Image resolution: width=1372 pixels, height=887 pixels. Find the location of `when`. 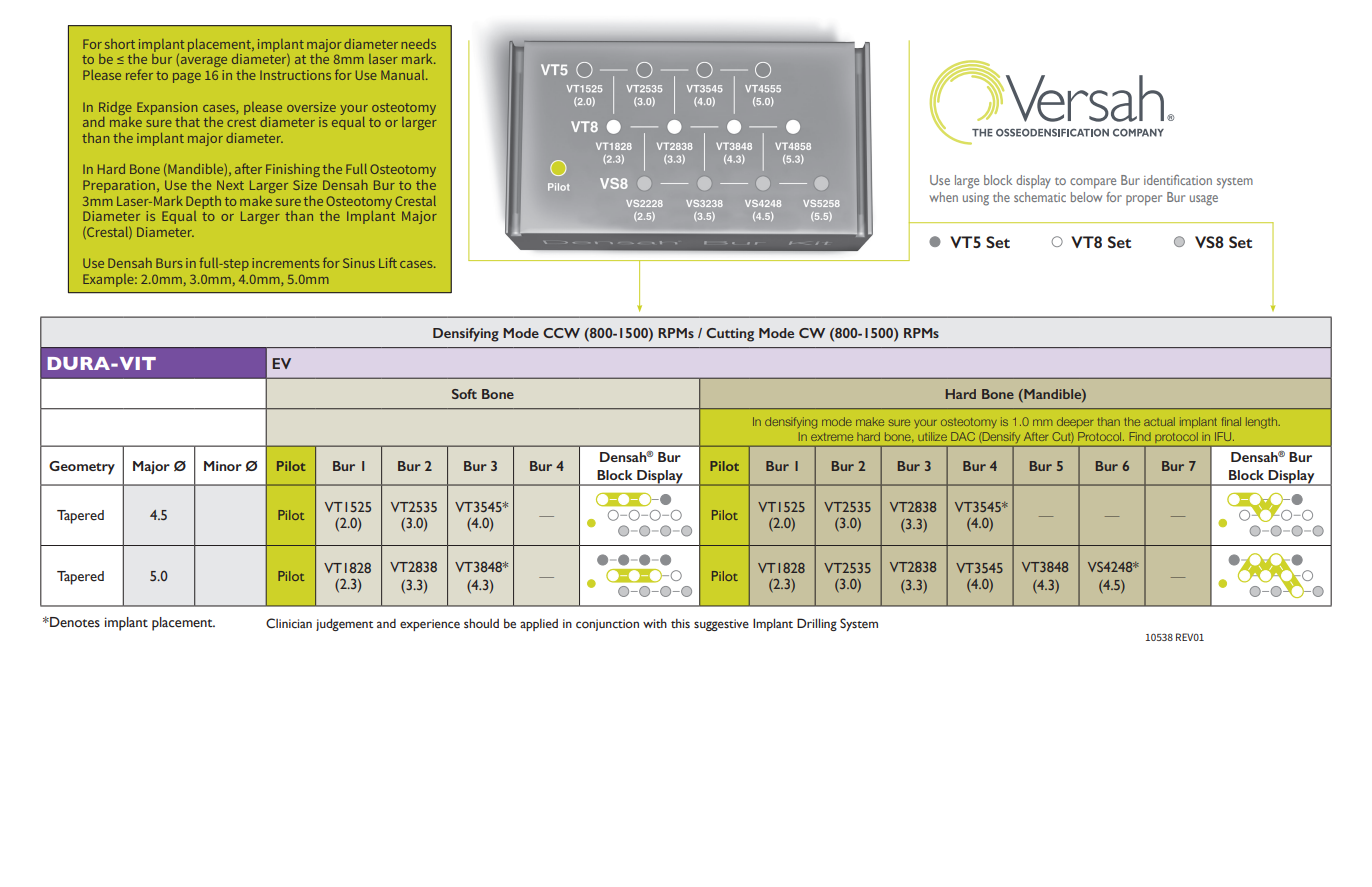

when is located at coordinates (943, 197).
